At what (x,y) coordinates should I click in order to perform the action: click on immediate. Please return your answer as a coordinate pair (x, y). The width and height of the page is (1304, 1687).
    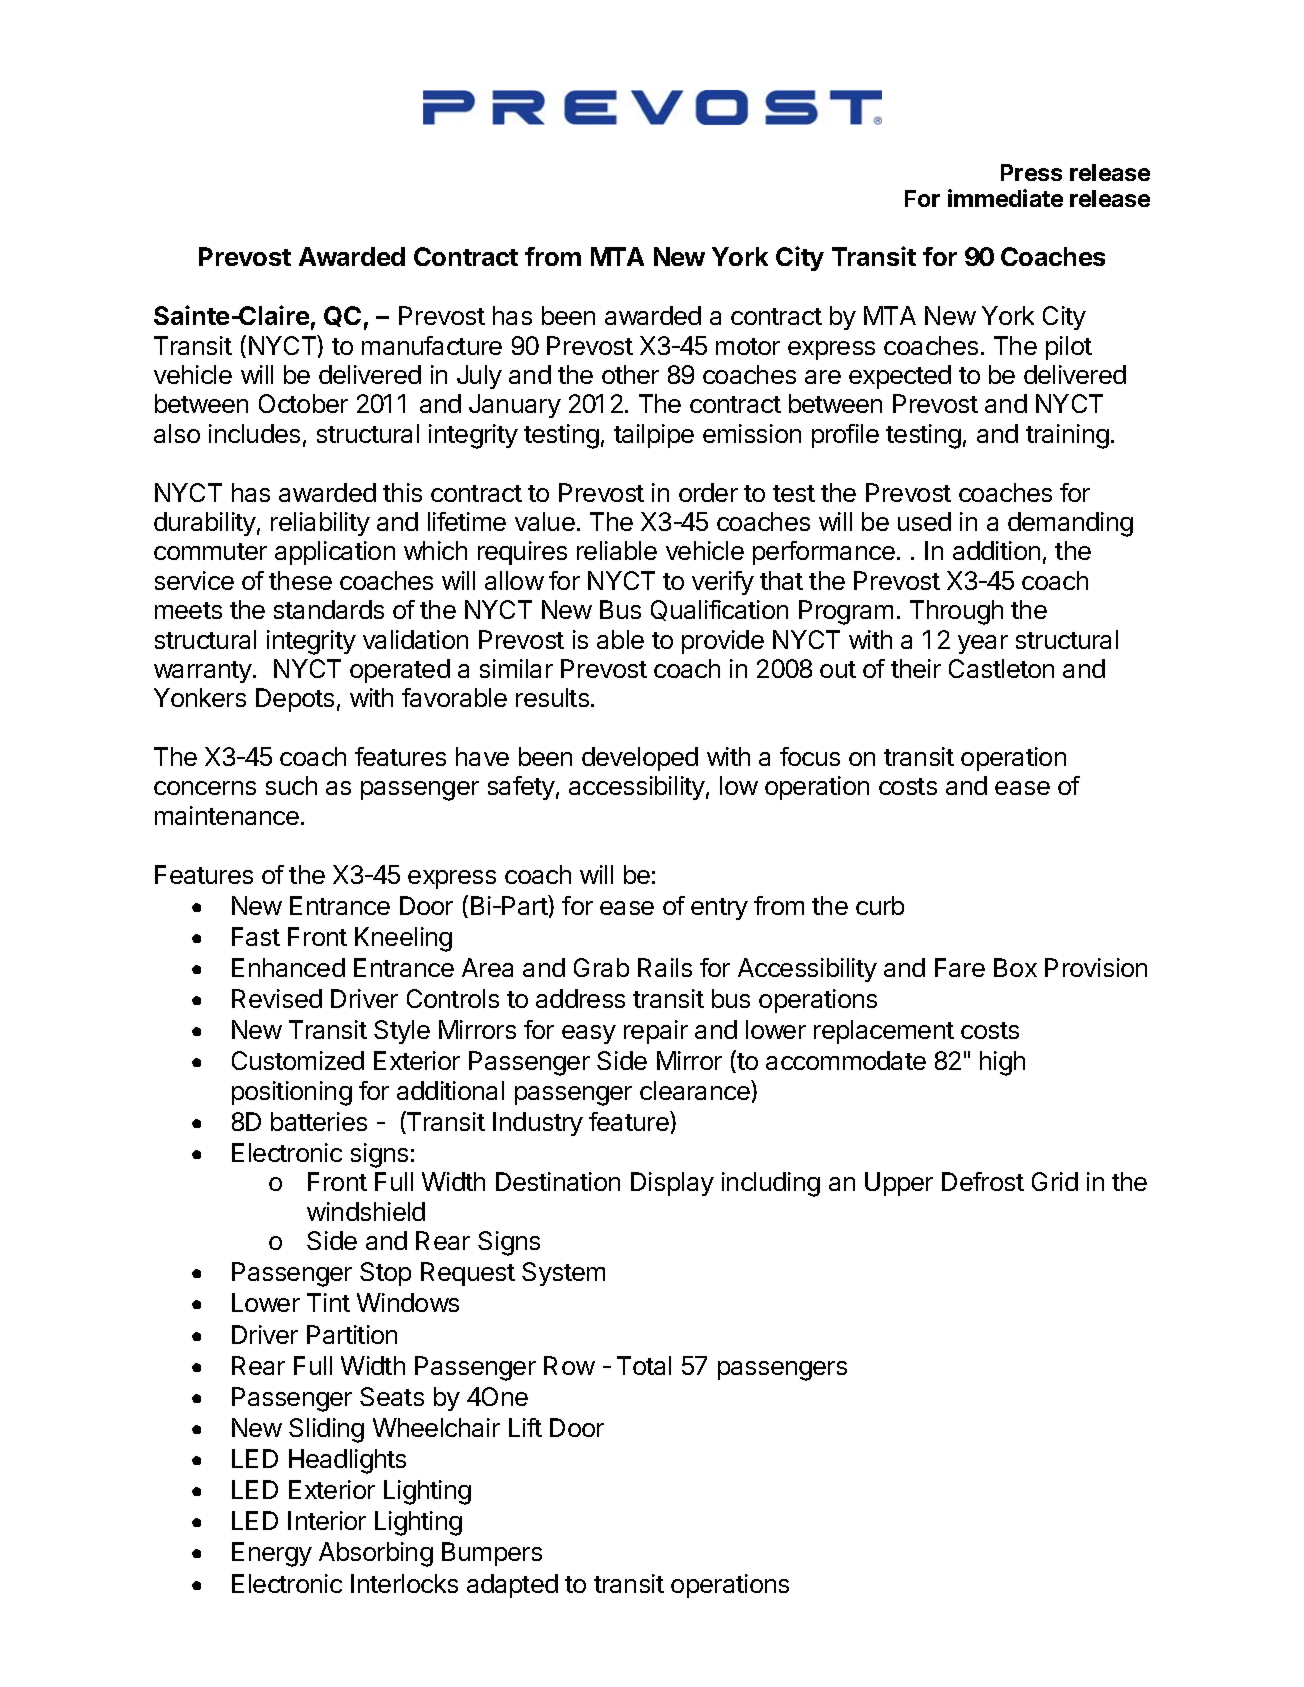
    Looking at the image, I should click on (1005, 198).
